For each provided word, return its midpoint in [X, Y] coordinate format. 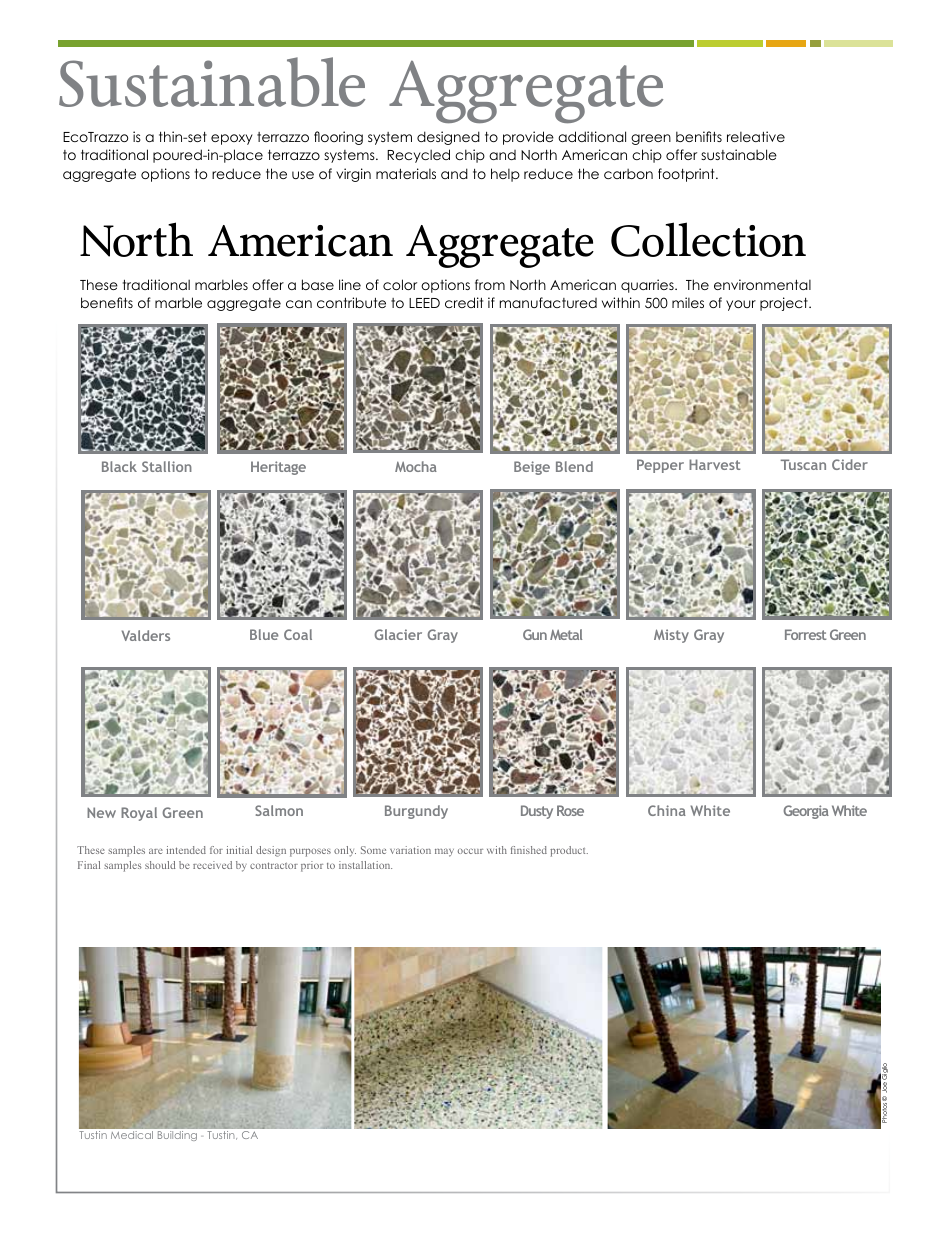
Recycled [418, 156]
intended [186, 850]
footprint [687, 175]
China [667, 810]
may [444, 852]
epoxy [232, 139]
